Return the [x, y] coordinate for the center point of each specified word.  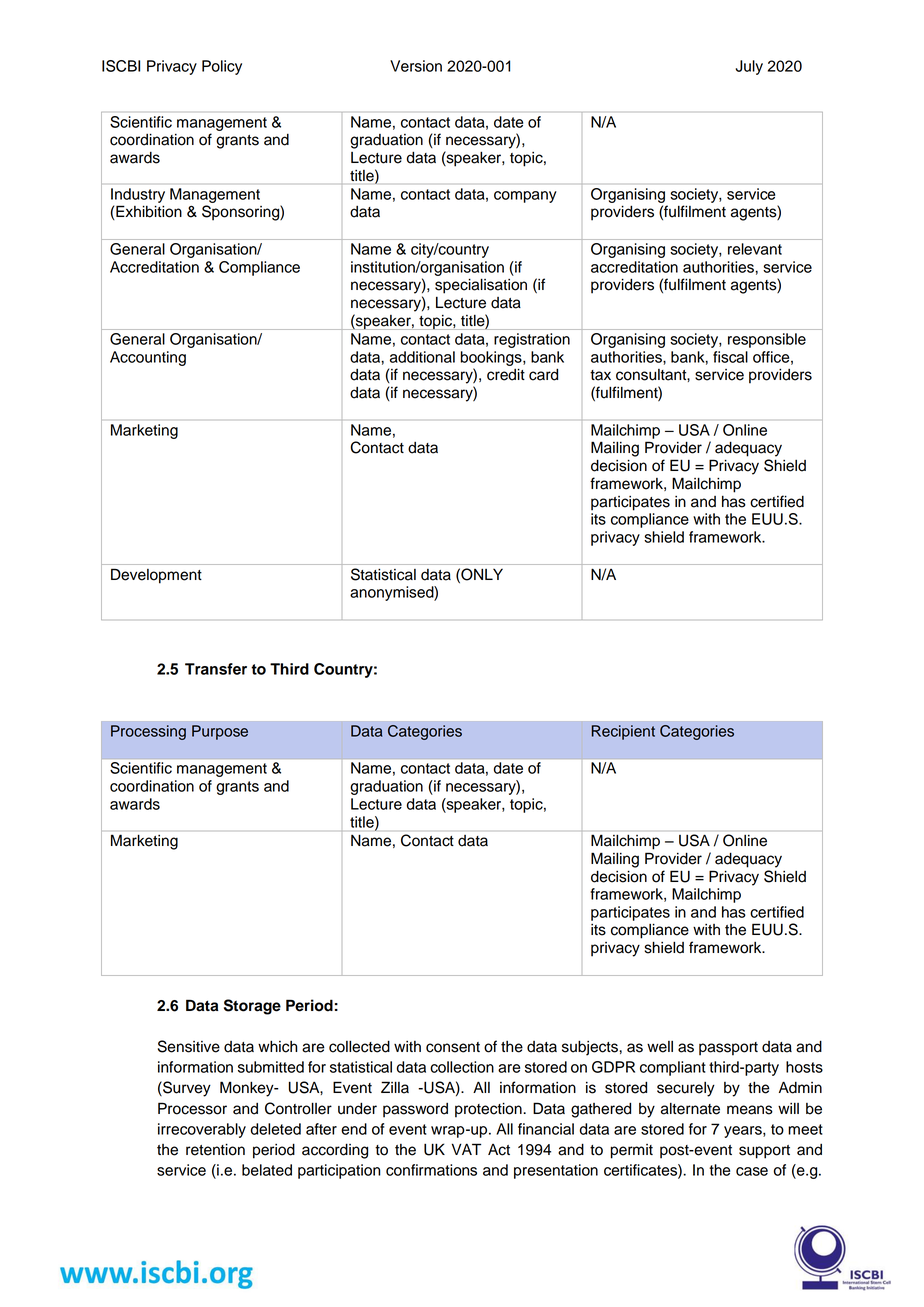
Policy [222, 67]
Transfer [216, 669]
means [750, 1110]
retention [215, 1150]
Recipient [623, 732]
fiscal [730, 357]
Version [416, 66]
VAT [466, 1149]
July [749, 67]
